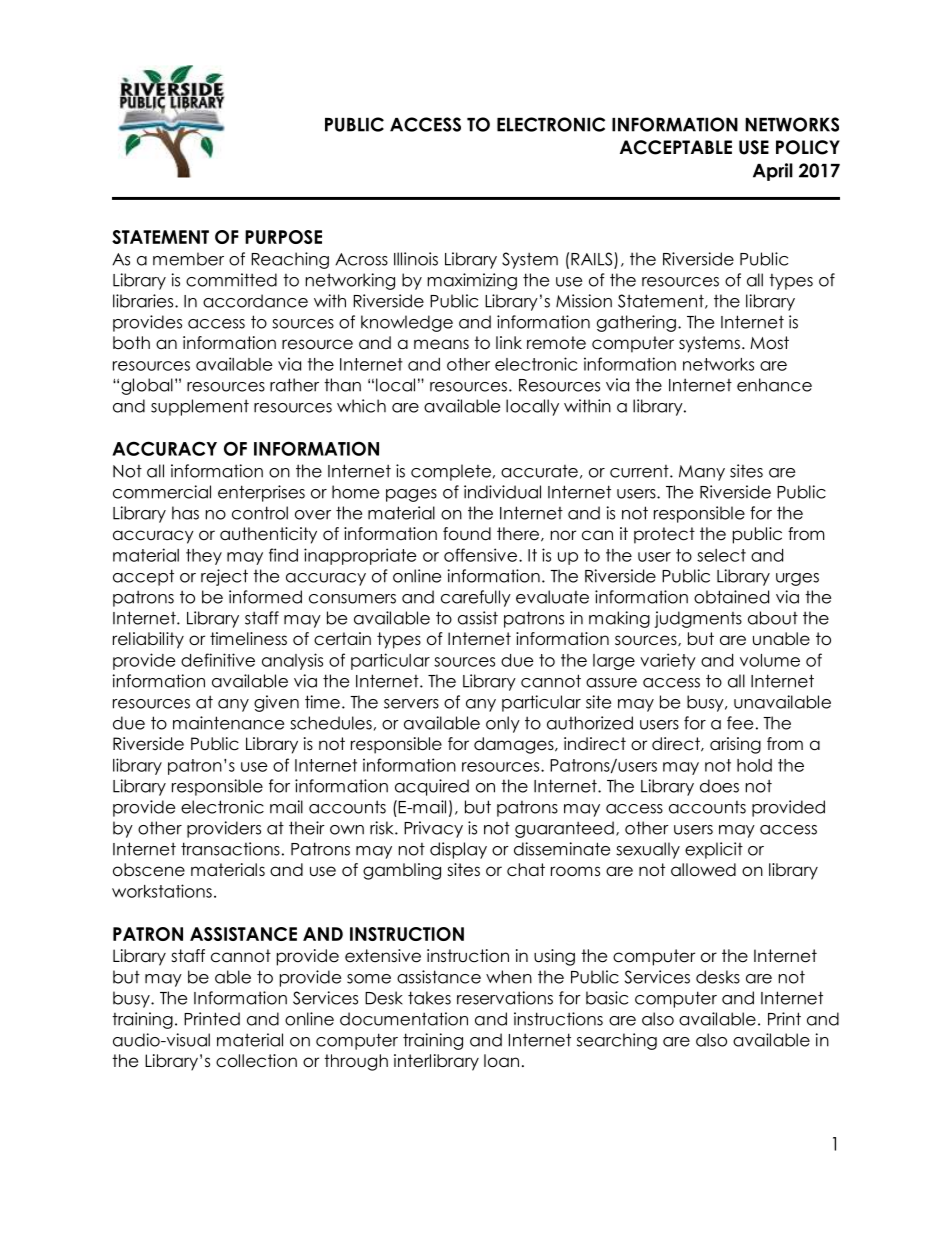 The height and width of the document is (1233, 952). What do you see at coordinates (773, 172) in the document?
I see `April` at bounding box center [773, 172].
